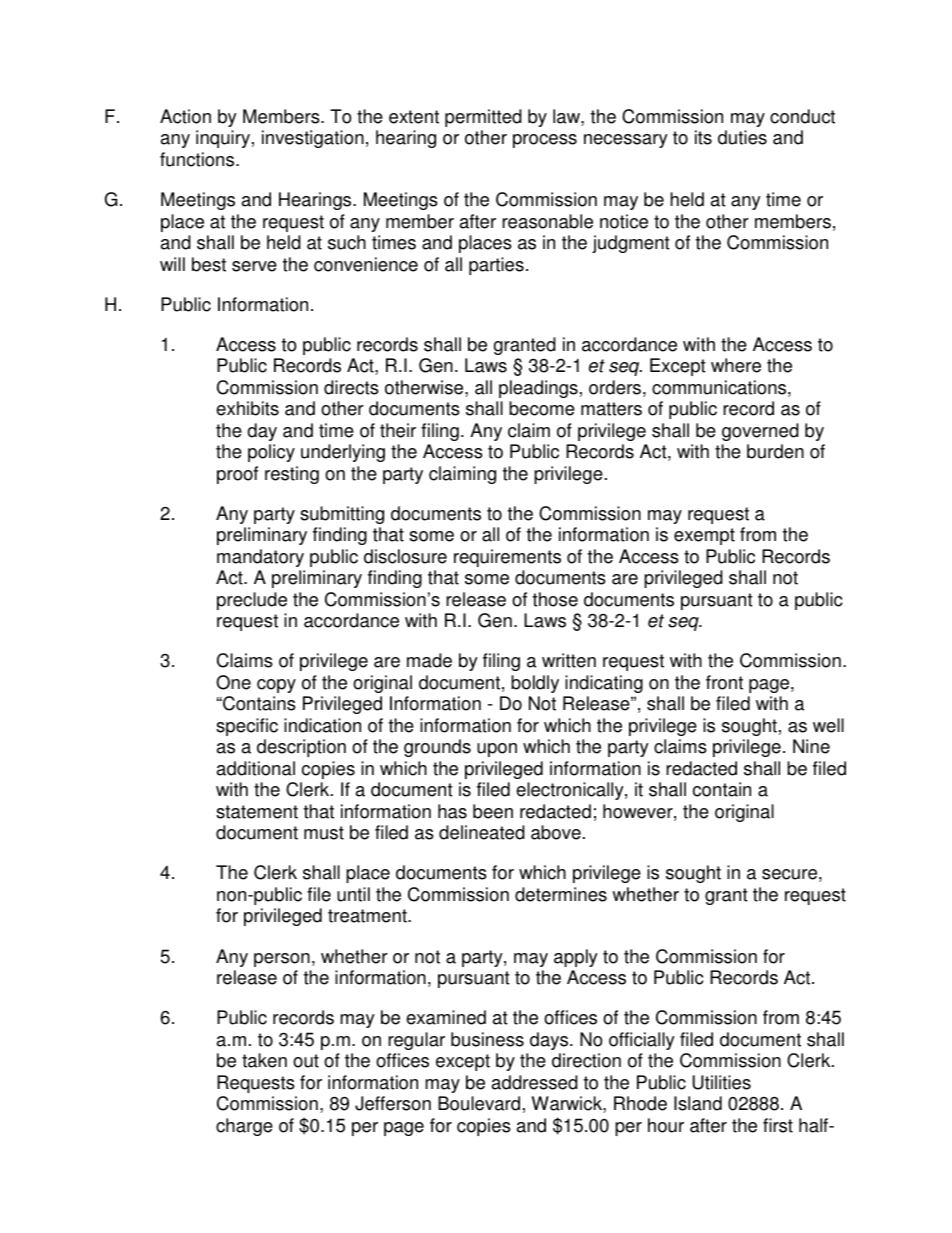  I want to click on charge, so click(244, 1127).
